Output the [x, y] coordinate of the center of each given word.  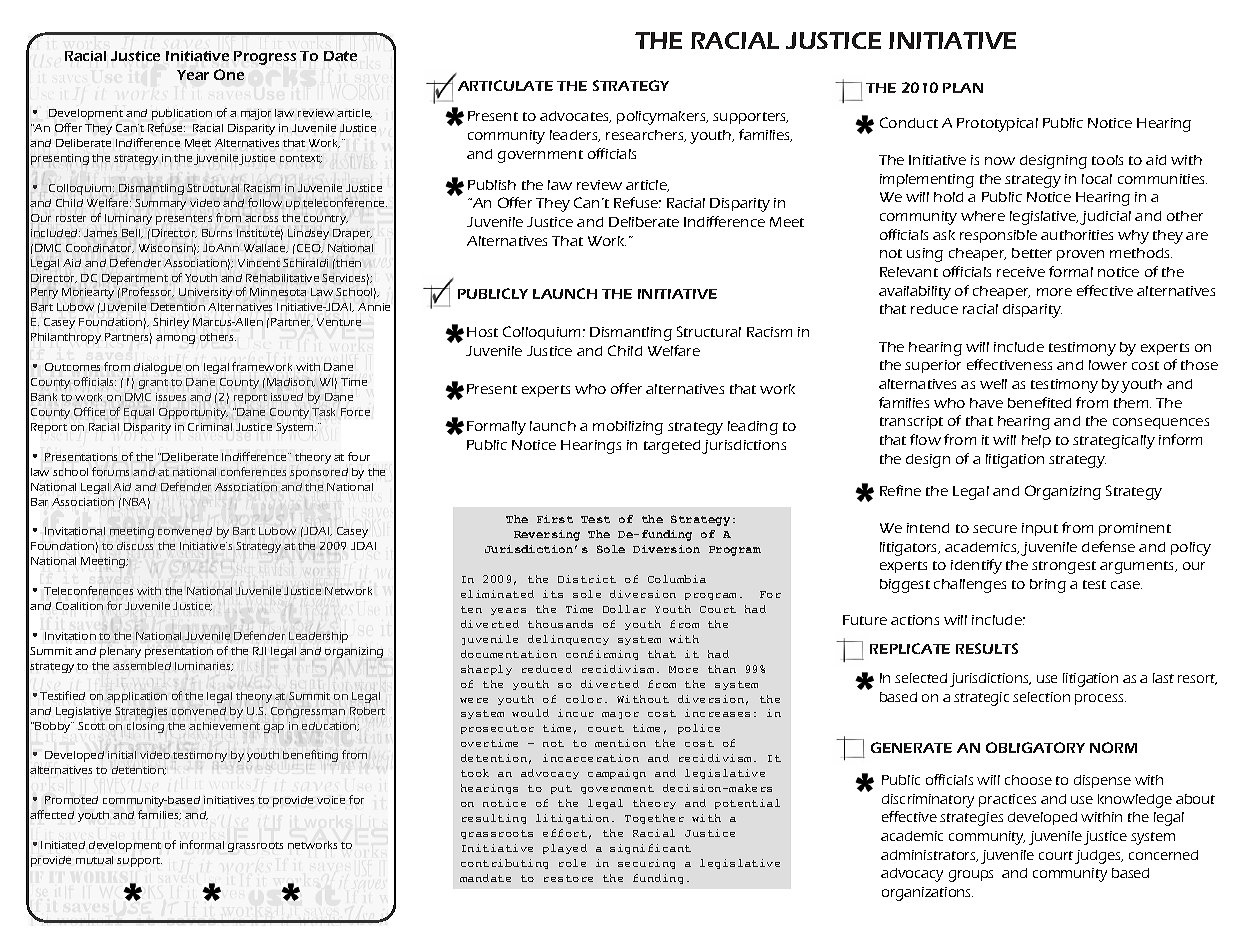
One [229, 74]
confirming [602, 655]
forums [110, 471]
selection [1041, 697]
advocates [575, 117]
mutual [94, 860]
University [205, 293]
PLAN [963, 88]
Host [482, 332]
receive [1021, 272]
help [1036, 441]
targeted [673, 447]
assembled [142, 666]
